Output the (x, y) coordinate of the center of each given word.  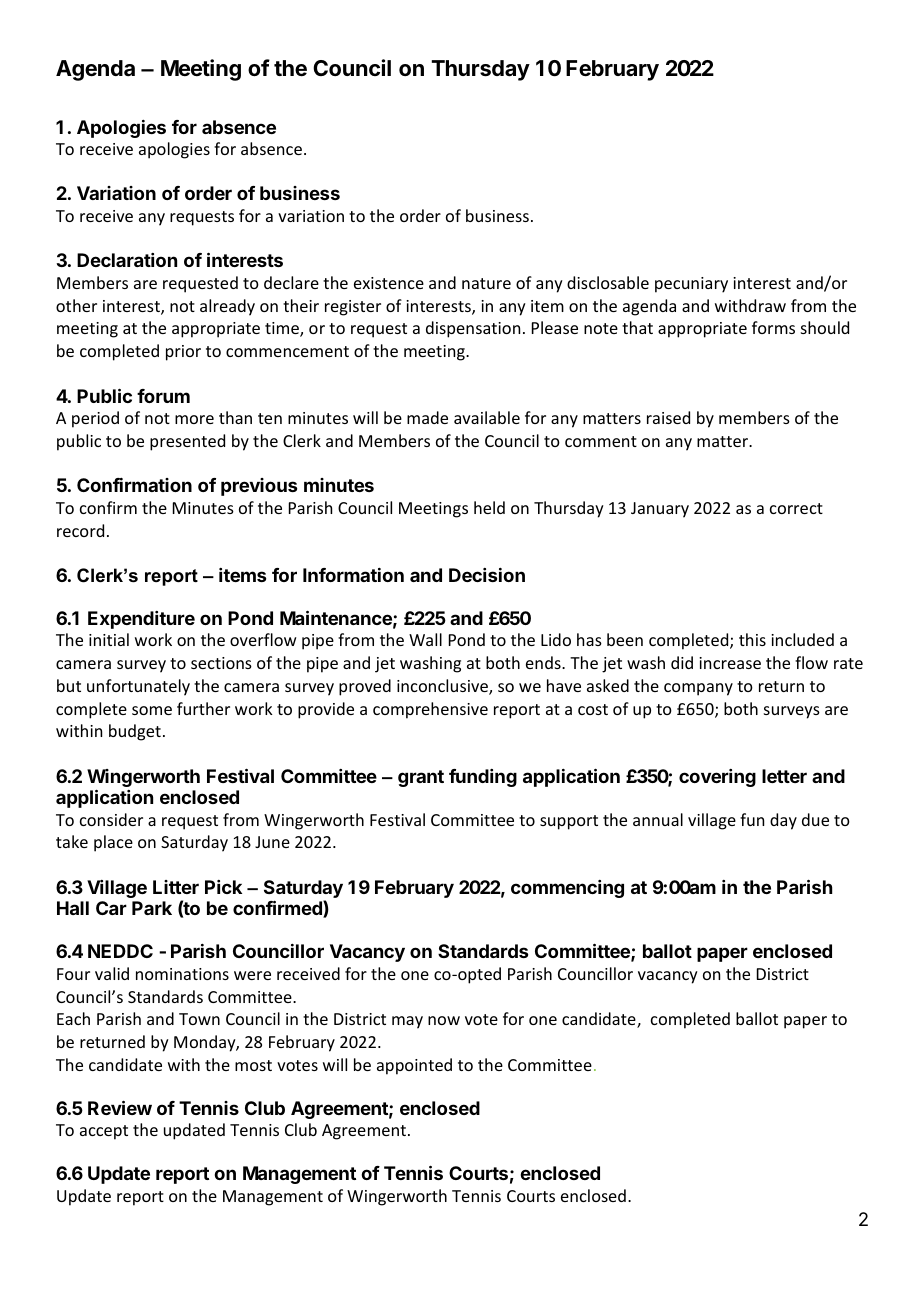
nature (486, 283)
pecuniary (691, 285)
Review (120, 1107)
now (444, 1020)
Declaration (127, 260)
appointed (414, 1066)
